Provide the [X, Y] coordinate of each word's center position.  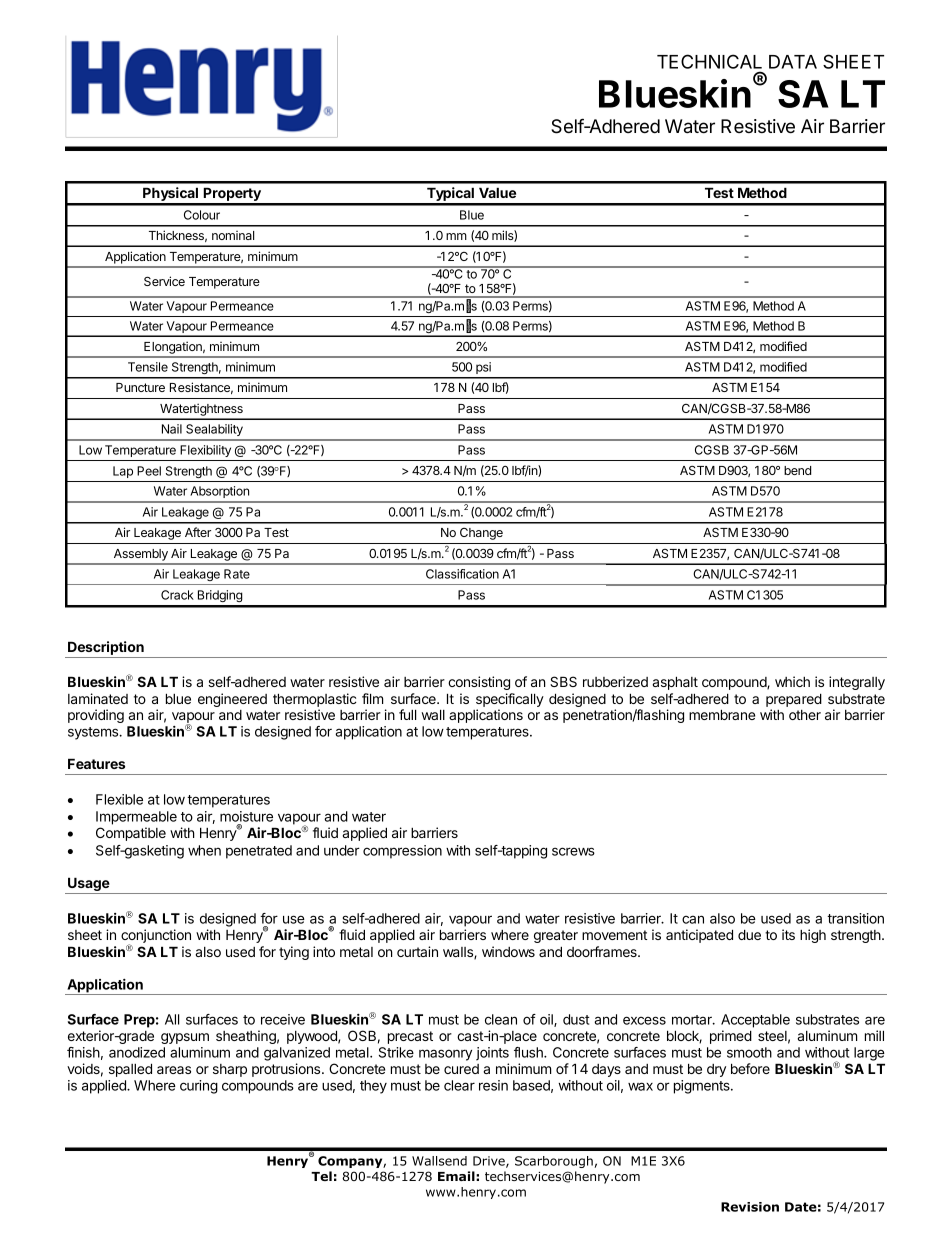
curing [199, 1087]
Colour [202, 215]
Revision [750, 1207]
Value [497, 192]
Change [481, 534]
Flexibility [205, 451]
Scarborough [554, 1162]
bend [797, 470]
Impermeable [136, 818]
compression [402, 852]
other [805, 715]
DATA [793, 62]
